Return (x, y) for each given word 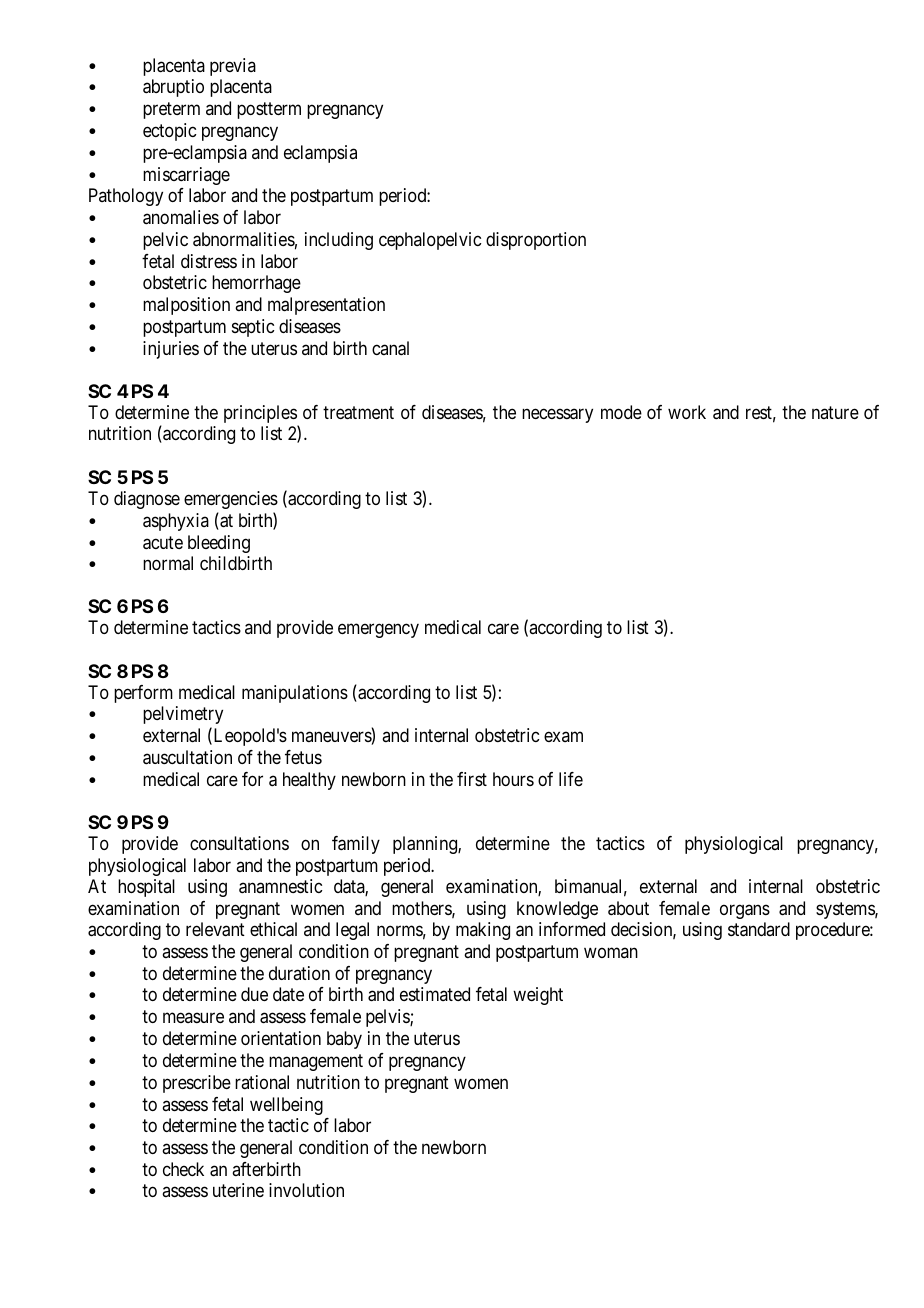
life (571, 779)
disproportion (536, 241)
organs (745, 911)
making (483, 931)
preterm (171, 111)
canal (390, 348)
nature (835, 412)
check (183, 1169)
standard (759, 929)
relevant (215, 929)
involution (306, 1190)
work (687, 412)
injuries (171, 350)
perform (143, 694)
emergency (378, 631)
